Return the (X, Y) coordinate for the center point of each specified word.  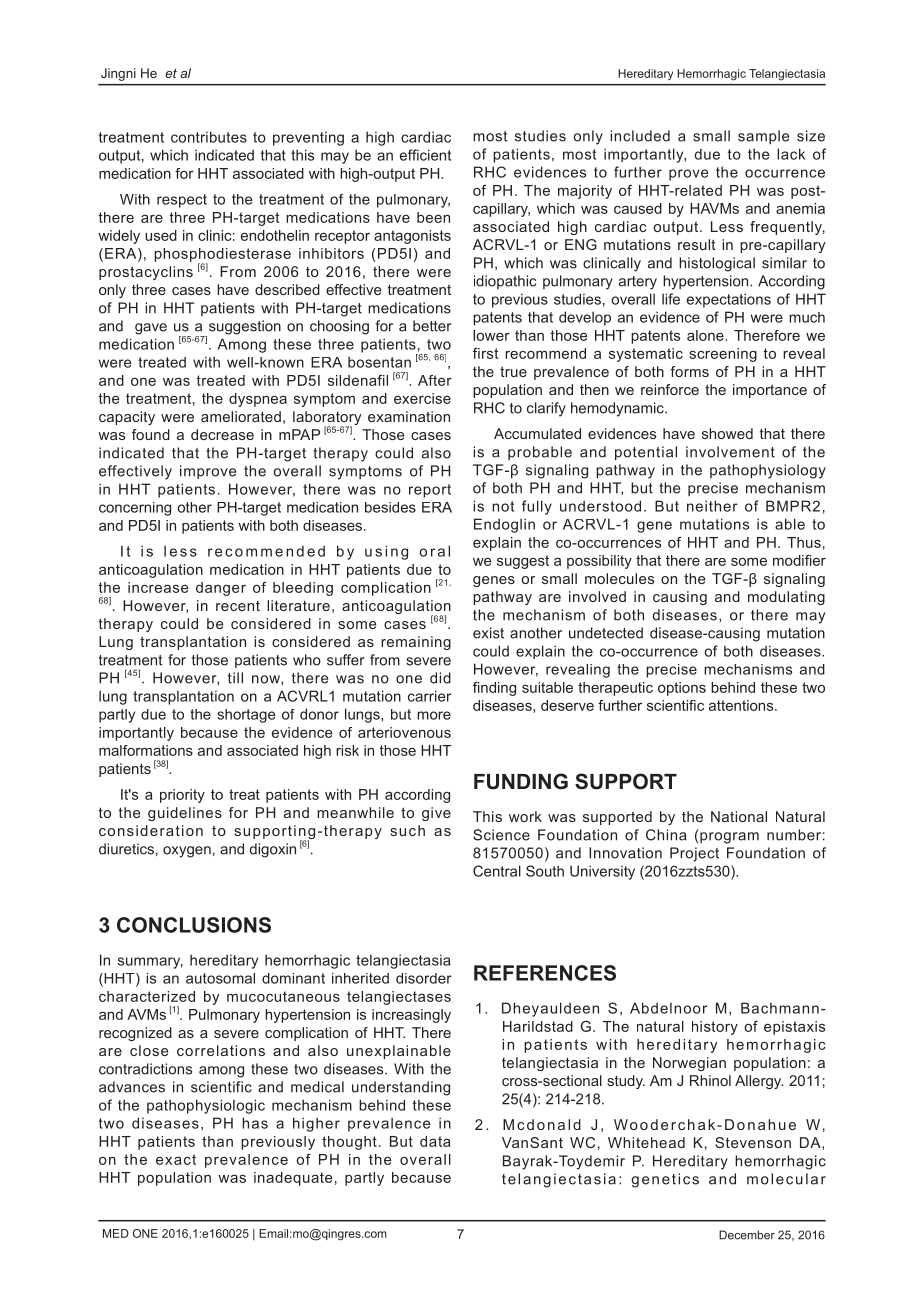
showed (727, 433)
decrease (222, 434)
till (235, 678)
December (747, 1235)
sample (763, 137)
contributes (209, 137)
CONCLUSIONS (194, 925)
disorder (424, 978)
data (435, 1141)
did (440, 678)
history (715, 1028)
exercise (422, 398)
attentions (742, 705)
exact (176, 1159)
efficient (425, 155)
